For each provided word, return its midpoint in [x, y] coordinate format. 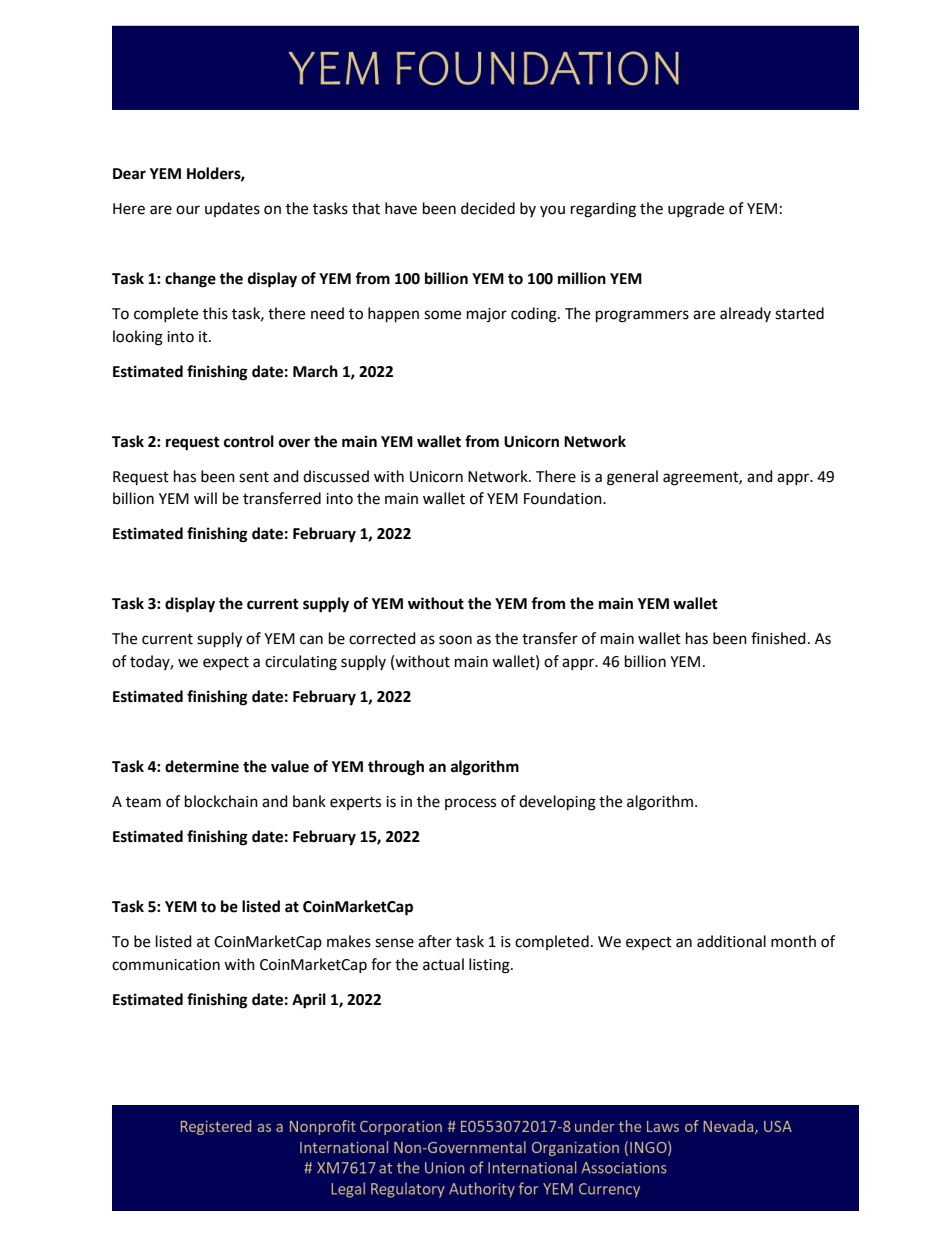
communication [166, 965]
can [311, 640]
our [188, 210]
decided [488, 208]
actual [443, 964]
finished [778, 638]
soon [455, 640]
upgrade [696, 210]
